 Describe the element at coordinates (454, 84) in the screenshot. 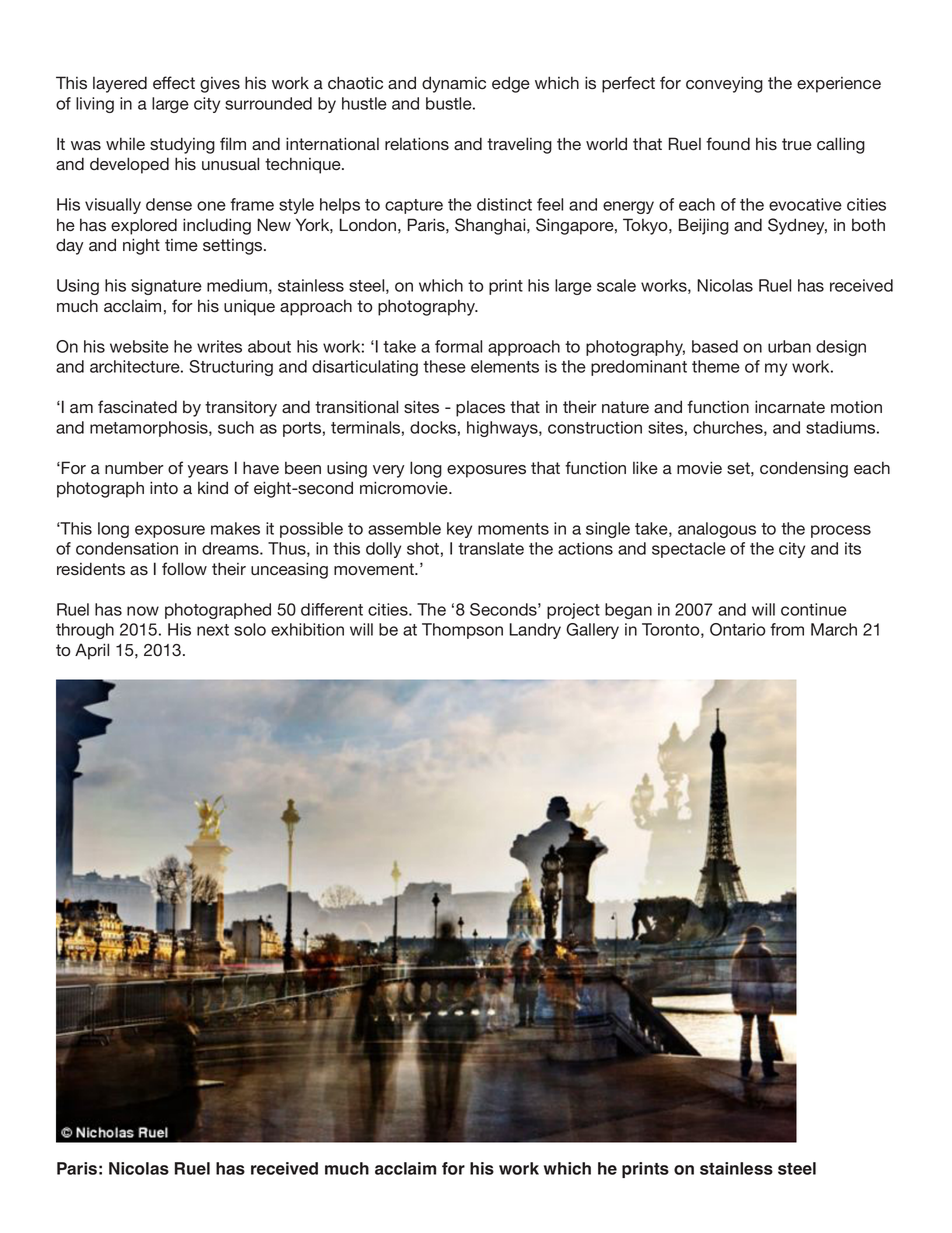

I see `dynamic` at that location.
